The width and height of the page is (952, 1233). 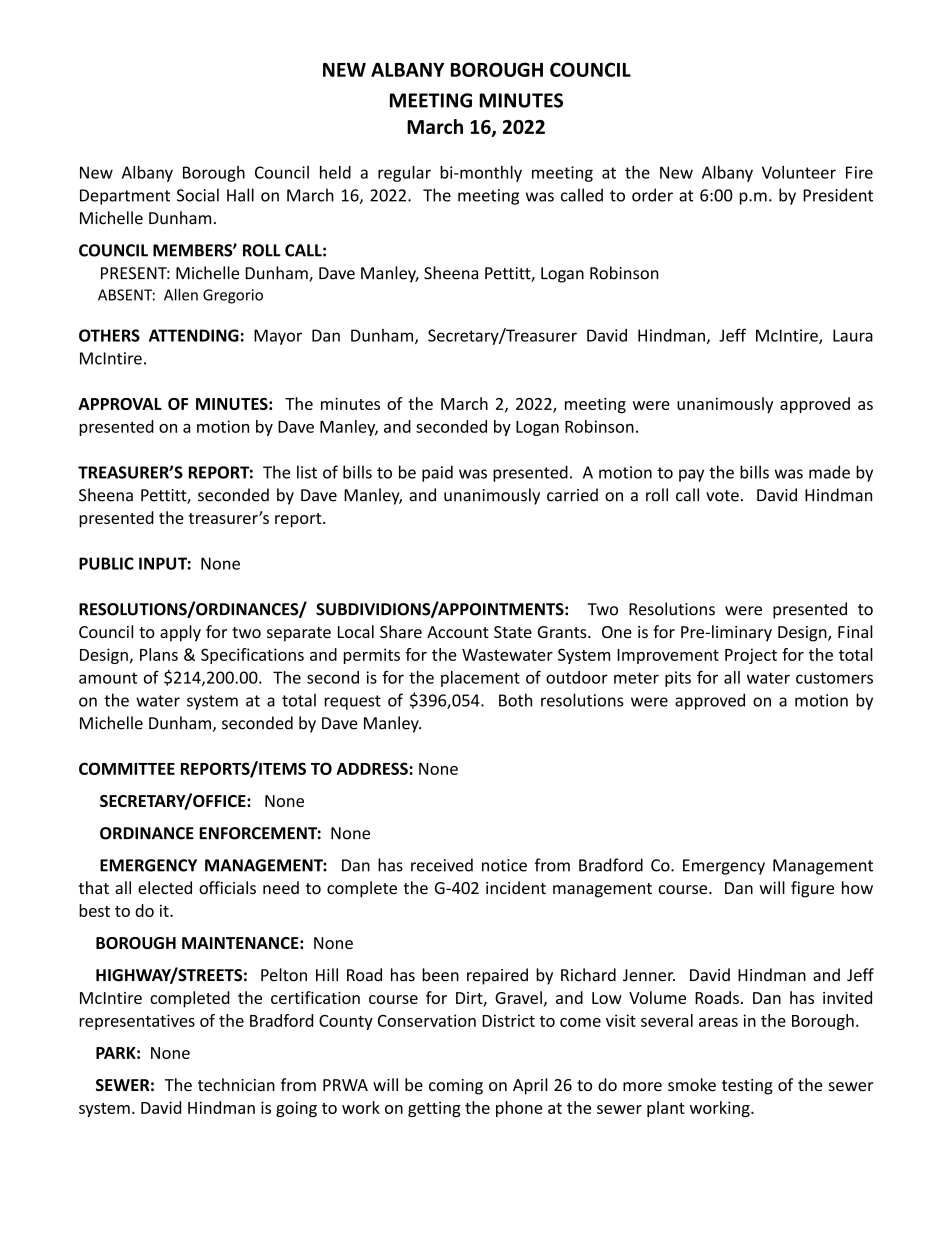 I want to click on figure, so click(x=812, y=889).
